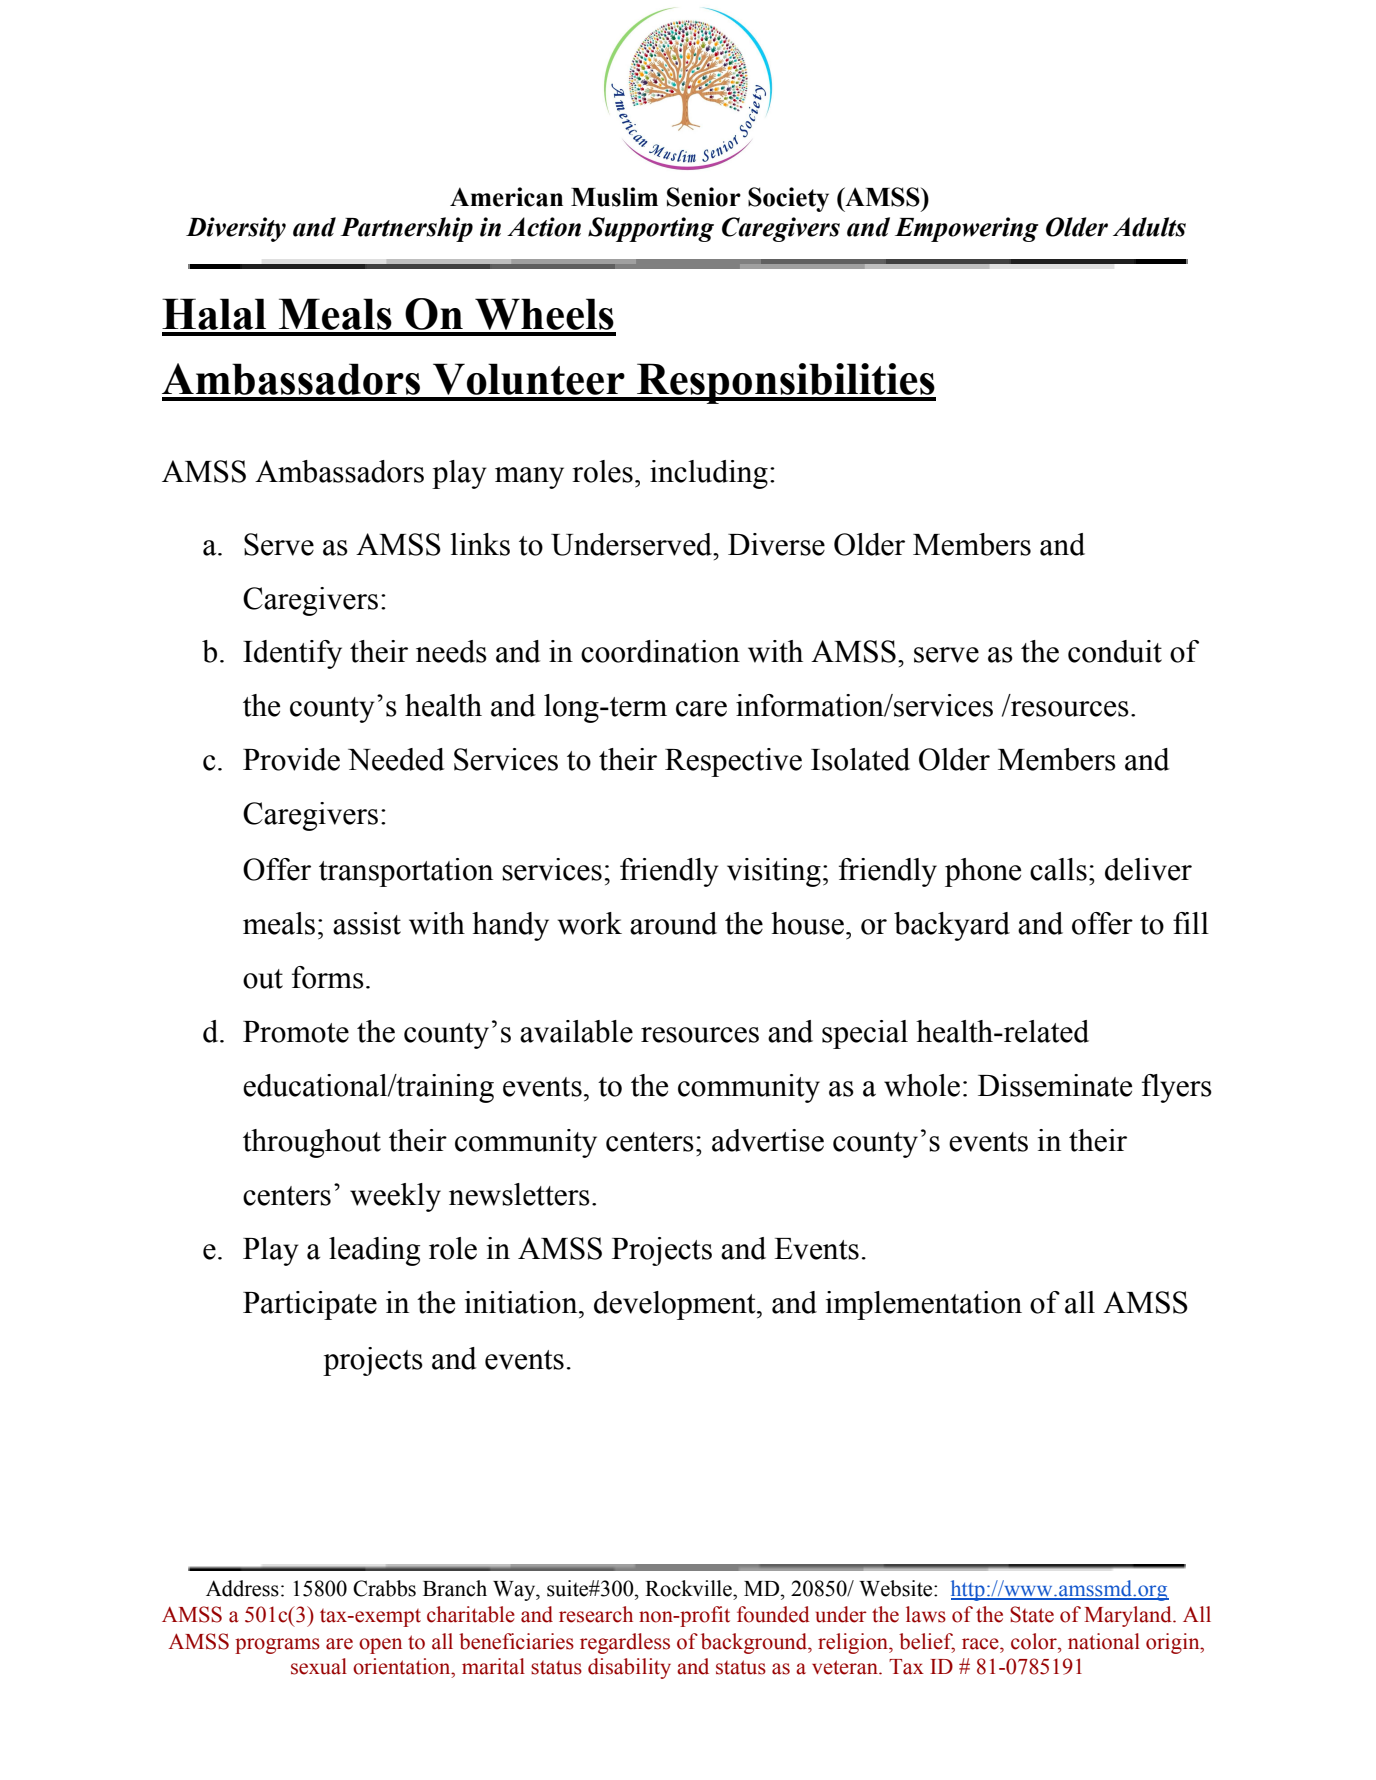 Image resolution: width=1376 pixels, height=1780 pixels. I want to click on conduit, so click(1115, 651).
